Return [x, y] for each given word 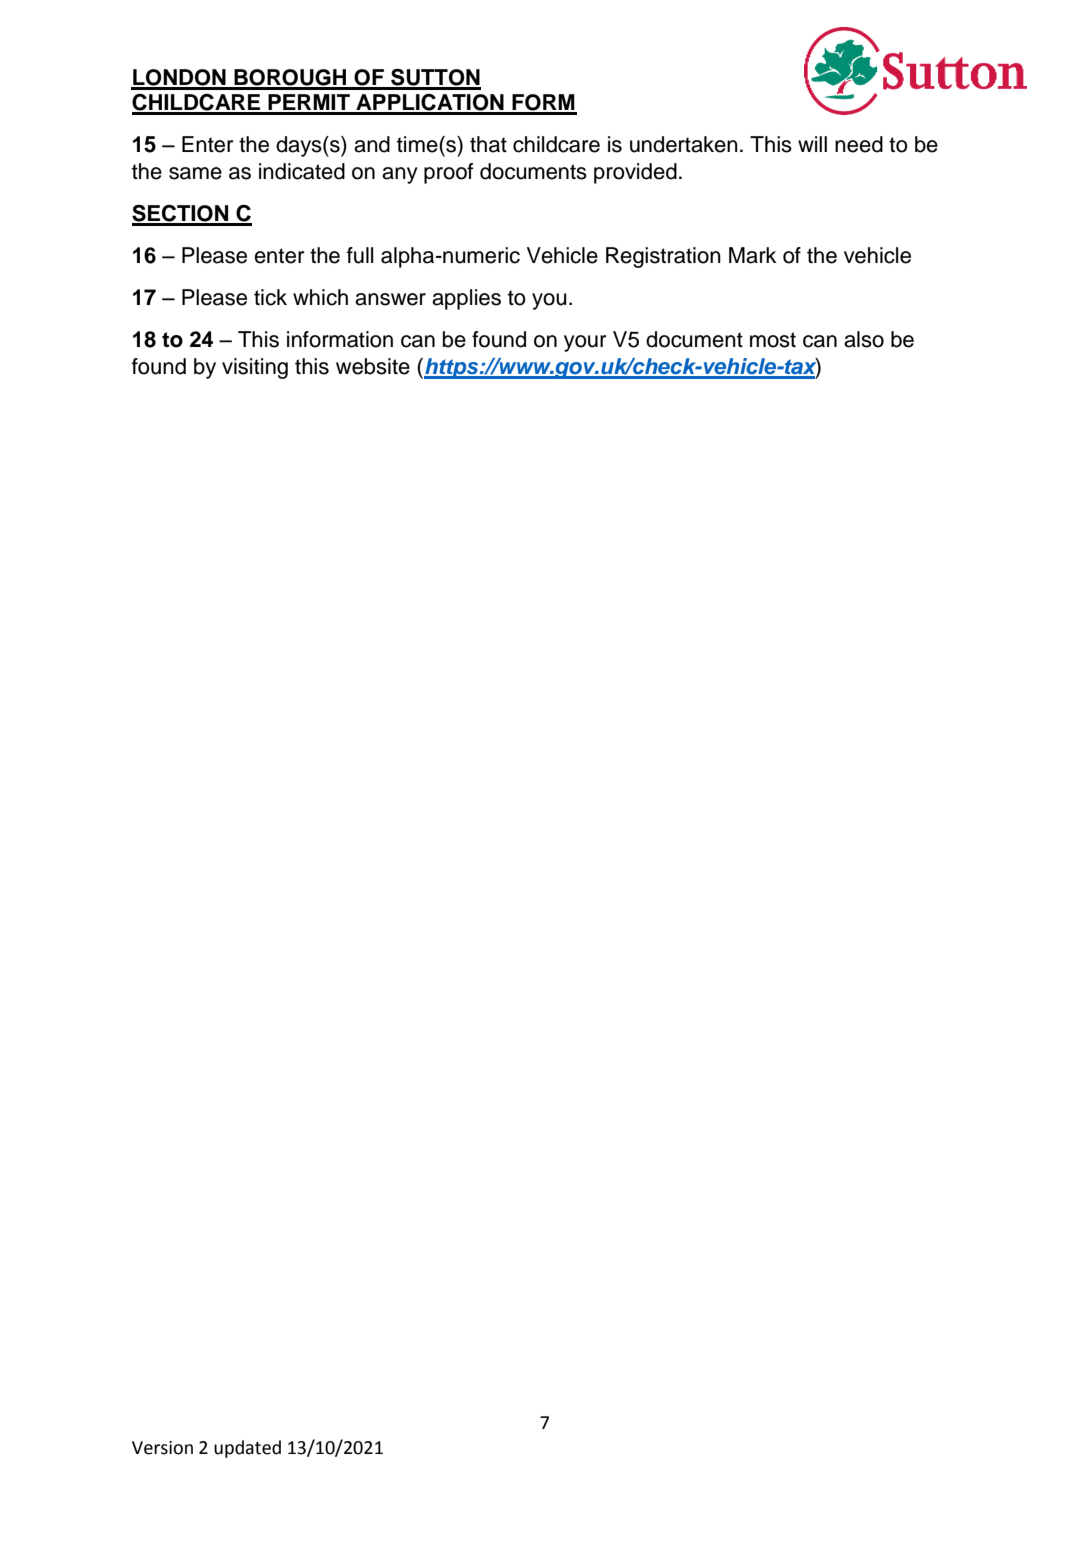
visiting [255, 368]
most [773, 340]
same [195, 173]
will [812, 144]
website [373, 366]
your [585, 343]
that [488, 144]
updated [247, 1449]
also [864, 339]
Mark [752, 255]
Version [162, 1448]
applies [466, 299]
